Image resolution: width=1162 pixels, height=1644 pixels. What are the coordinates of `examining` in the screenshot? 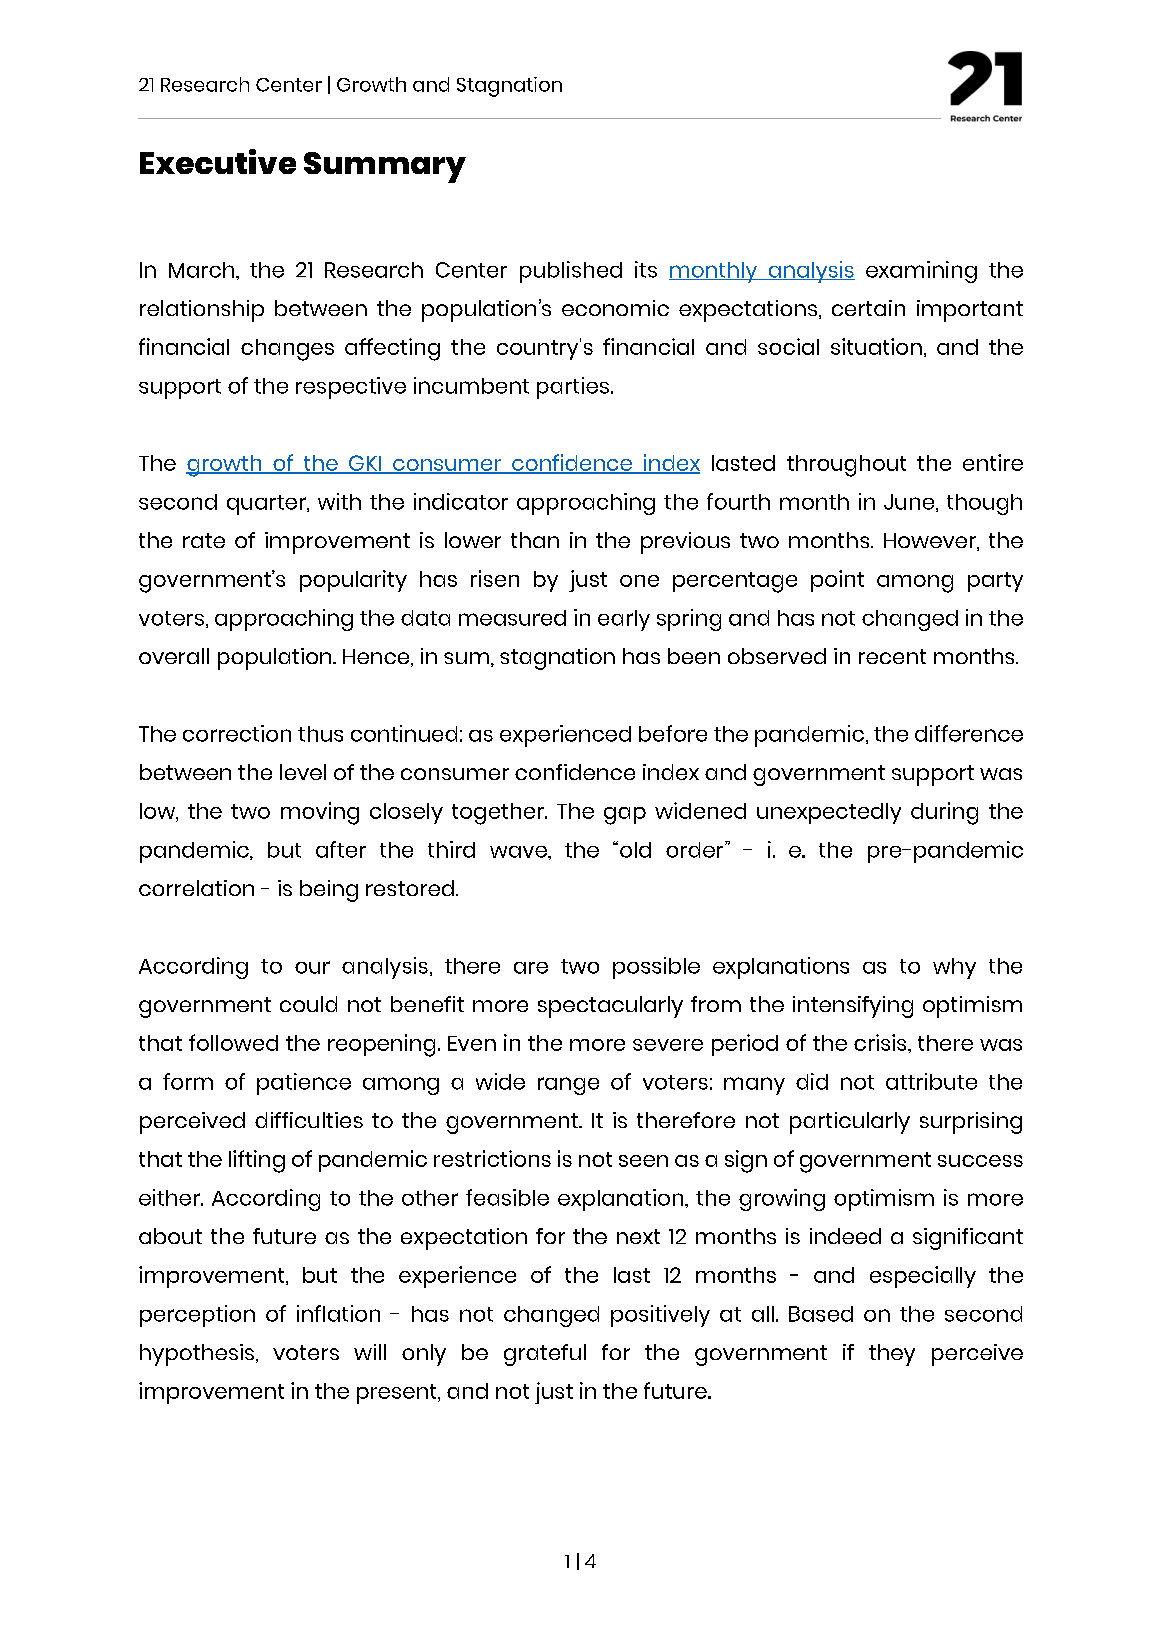 It's located at (921, 272).
